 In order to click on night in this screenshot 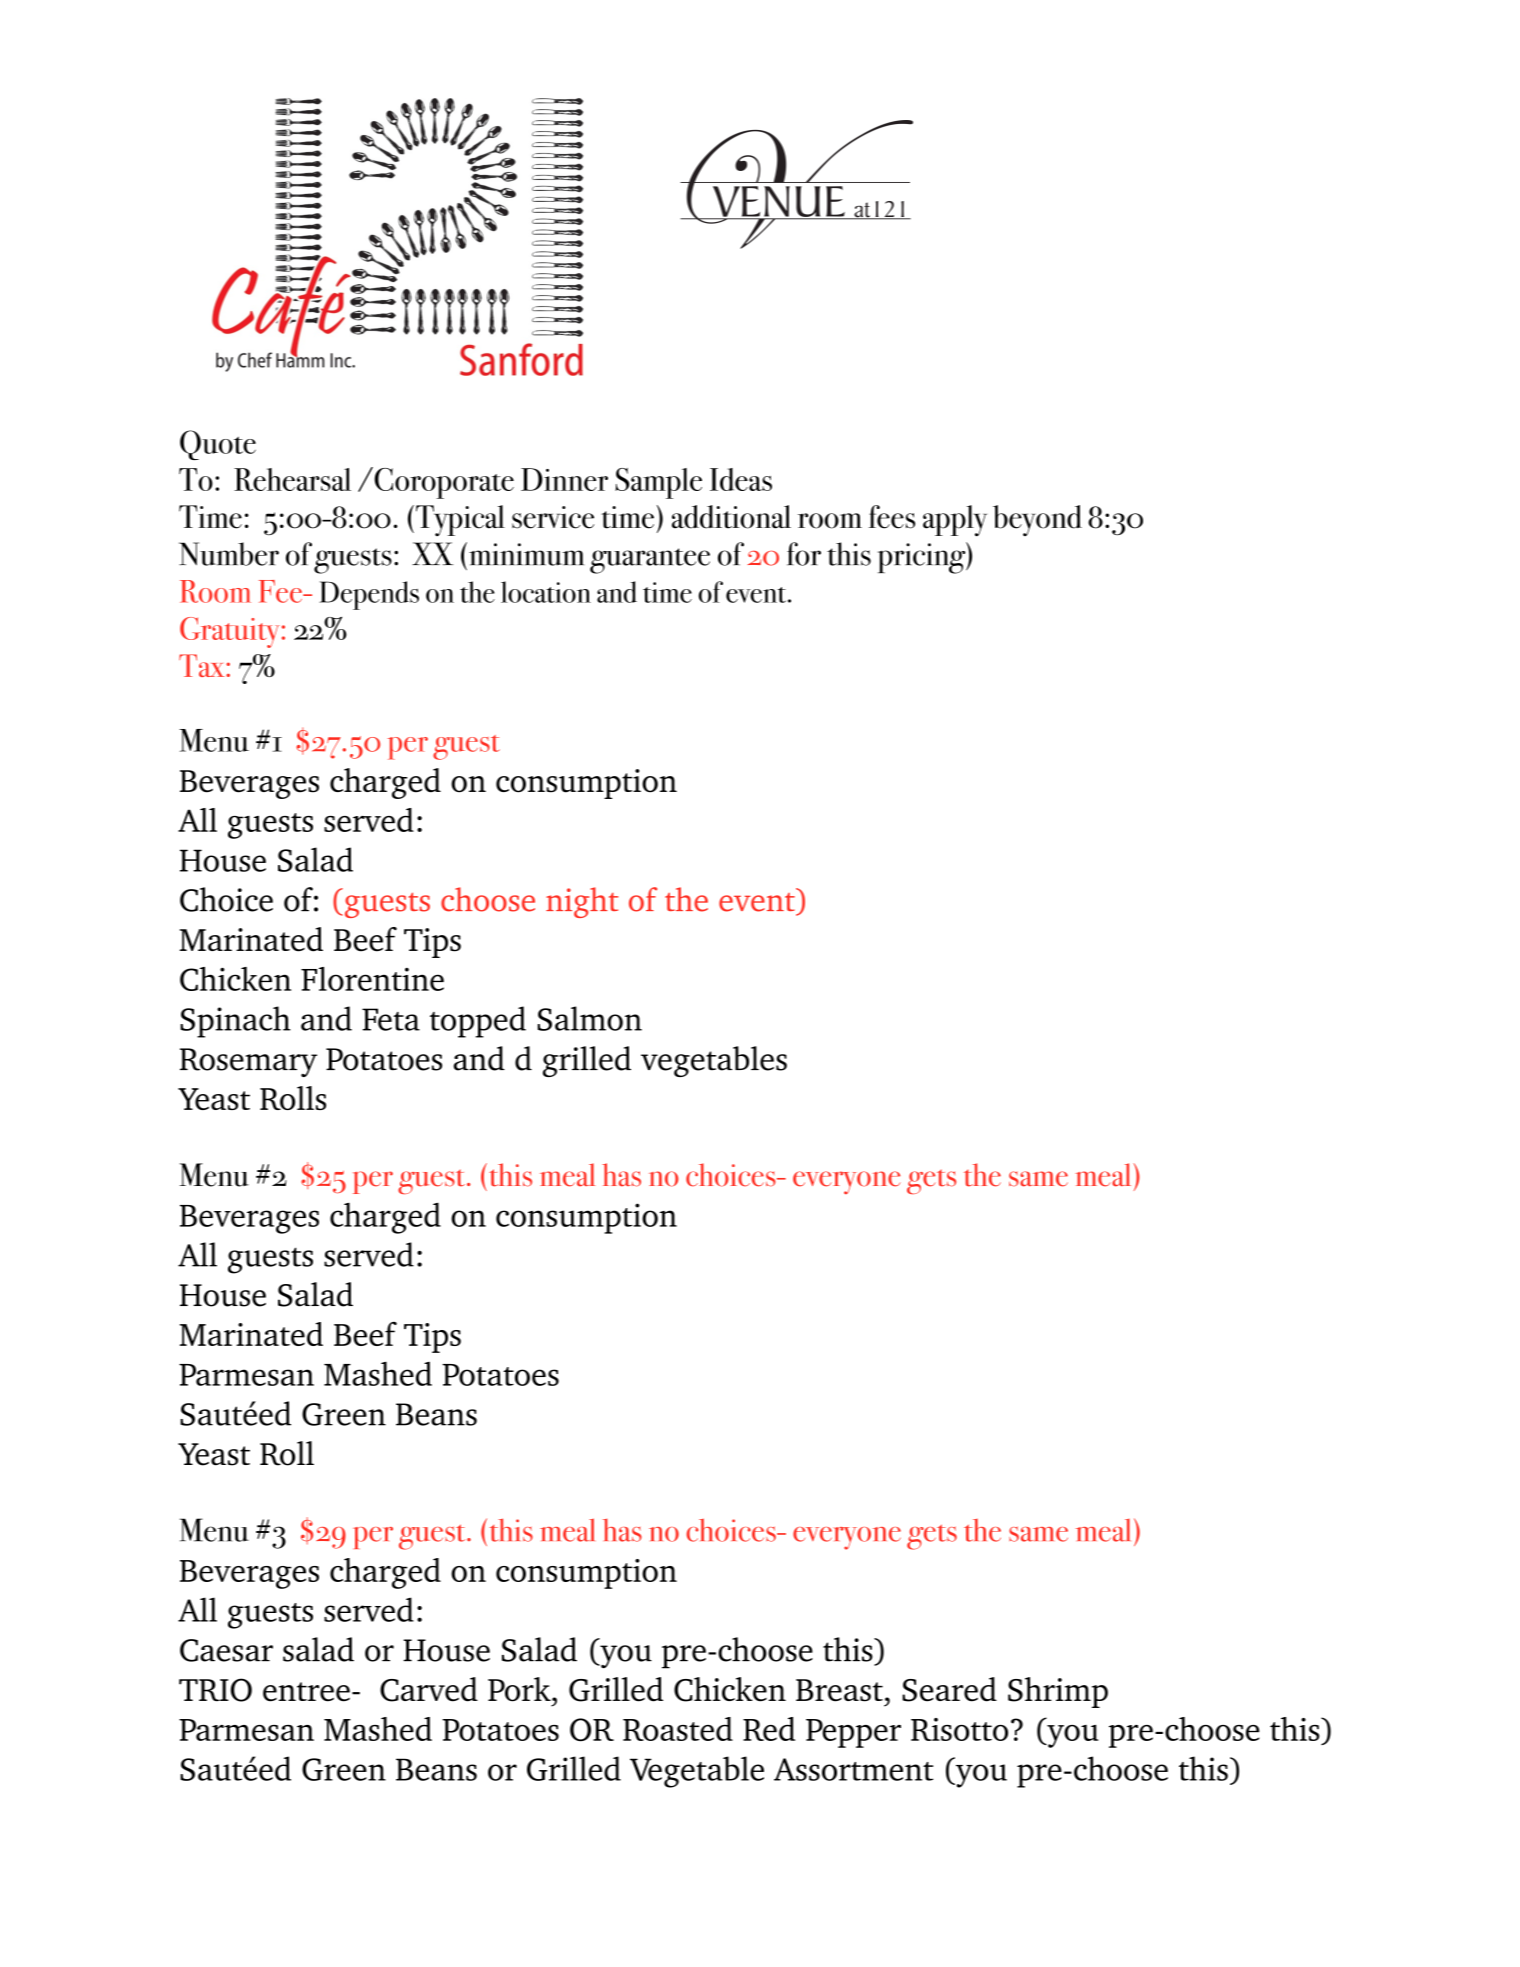, I will do `click(582, 902)`.
